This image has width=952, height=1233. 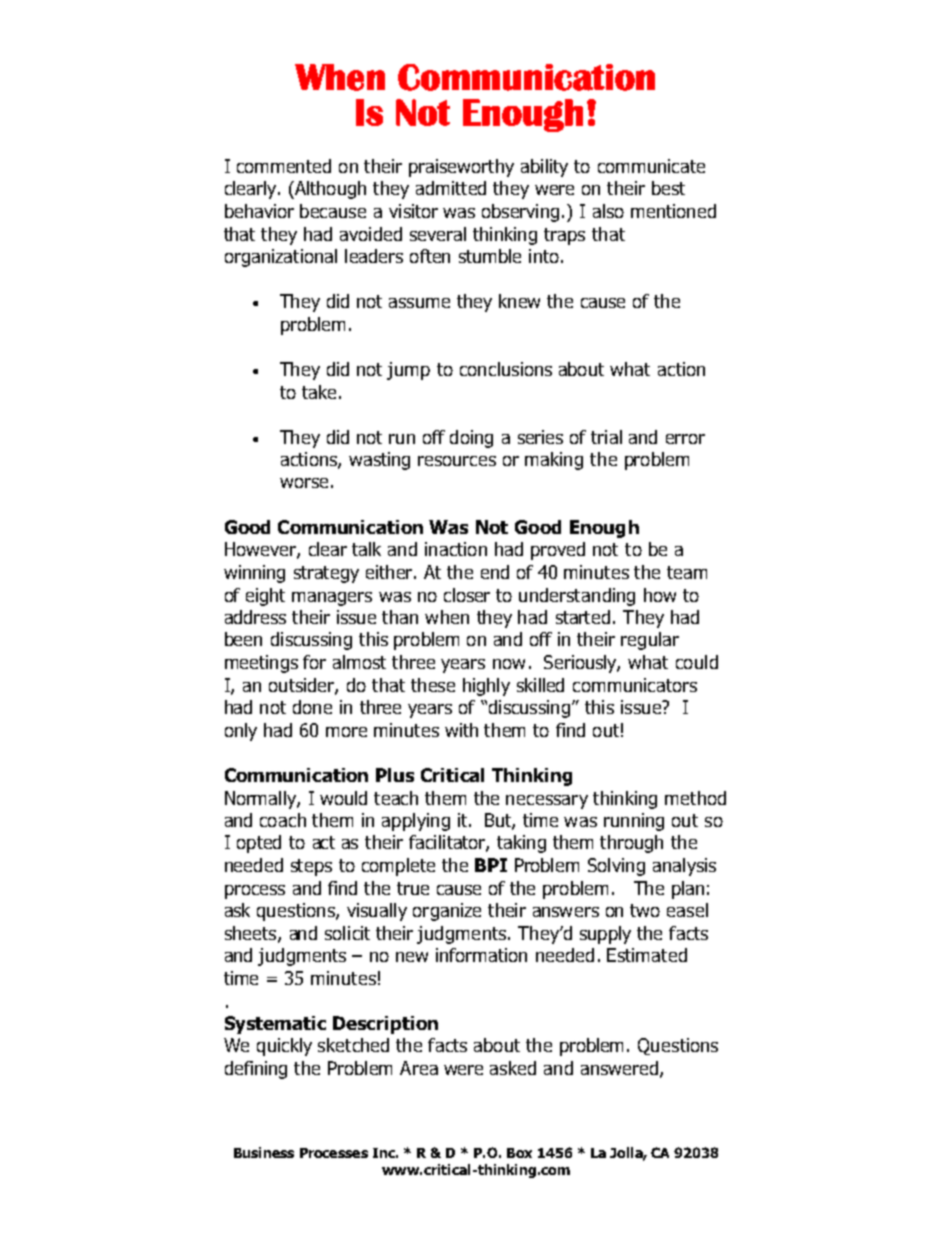 What do you see at coordinates (486, 687) in the image?
I see `highly` at bounding box center [486, 687].
